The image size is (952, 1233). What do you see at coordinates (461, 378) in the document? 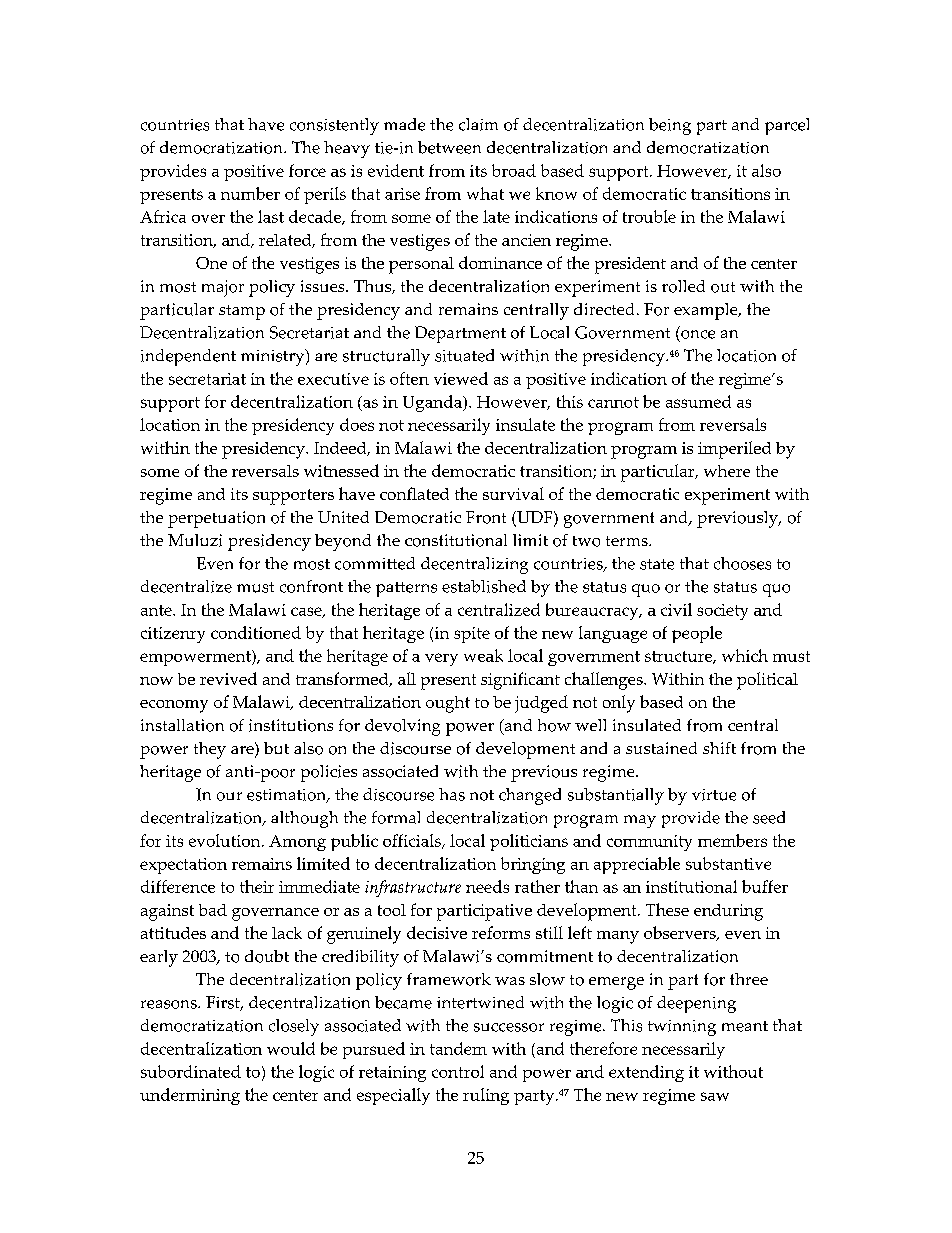
I see `viewed` at bounding box center [461, 378].
